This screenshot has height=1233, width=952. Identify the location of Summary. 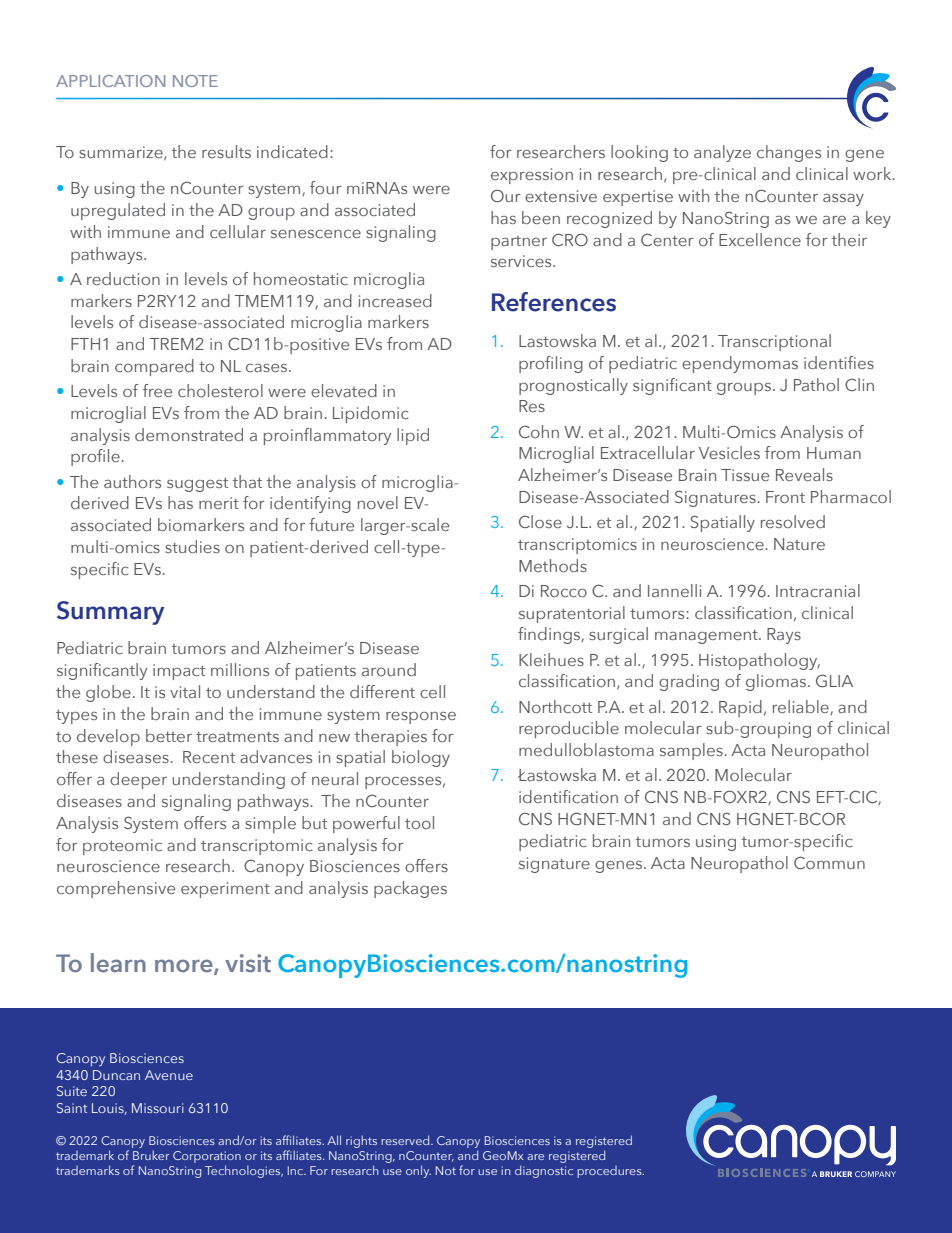
(111, 613).
